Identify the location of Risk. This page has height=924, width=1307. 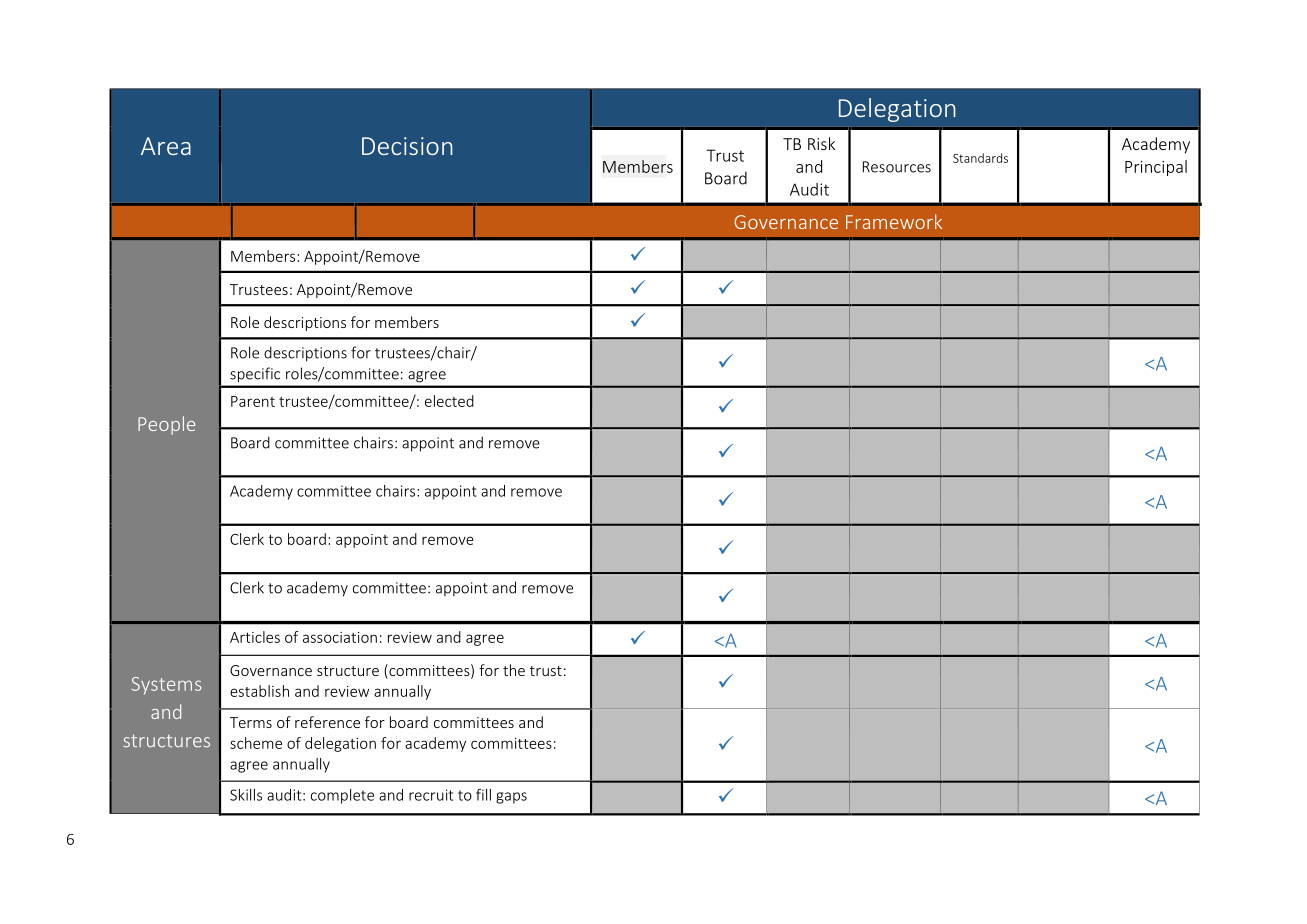
(821, 143).
